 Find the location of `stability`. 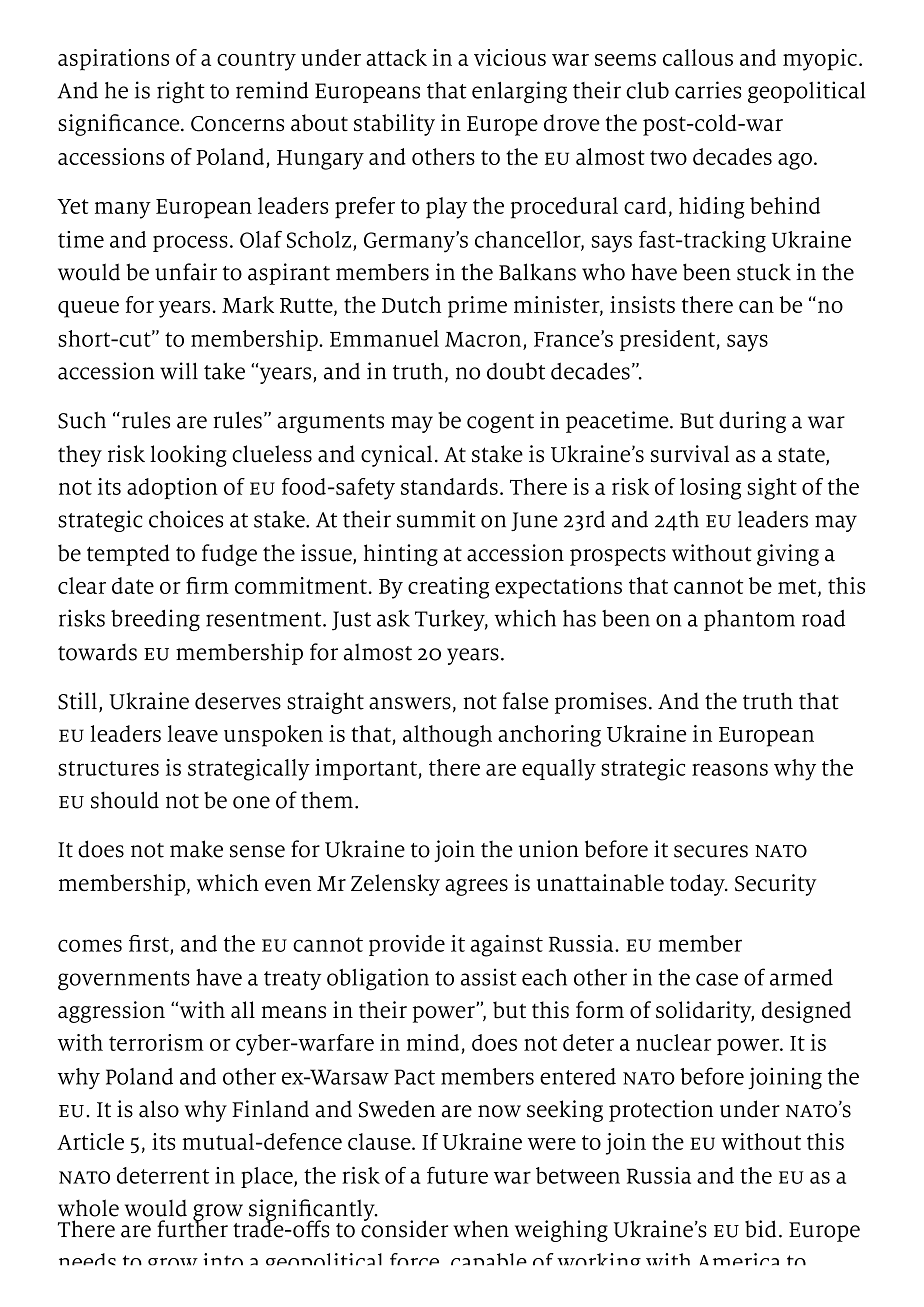

stability is located at coordinates (394, 125).
